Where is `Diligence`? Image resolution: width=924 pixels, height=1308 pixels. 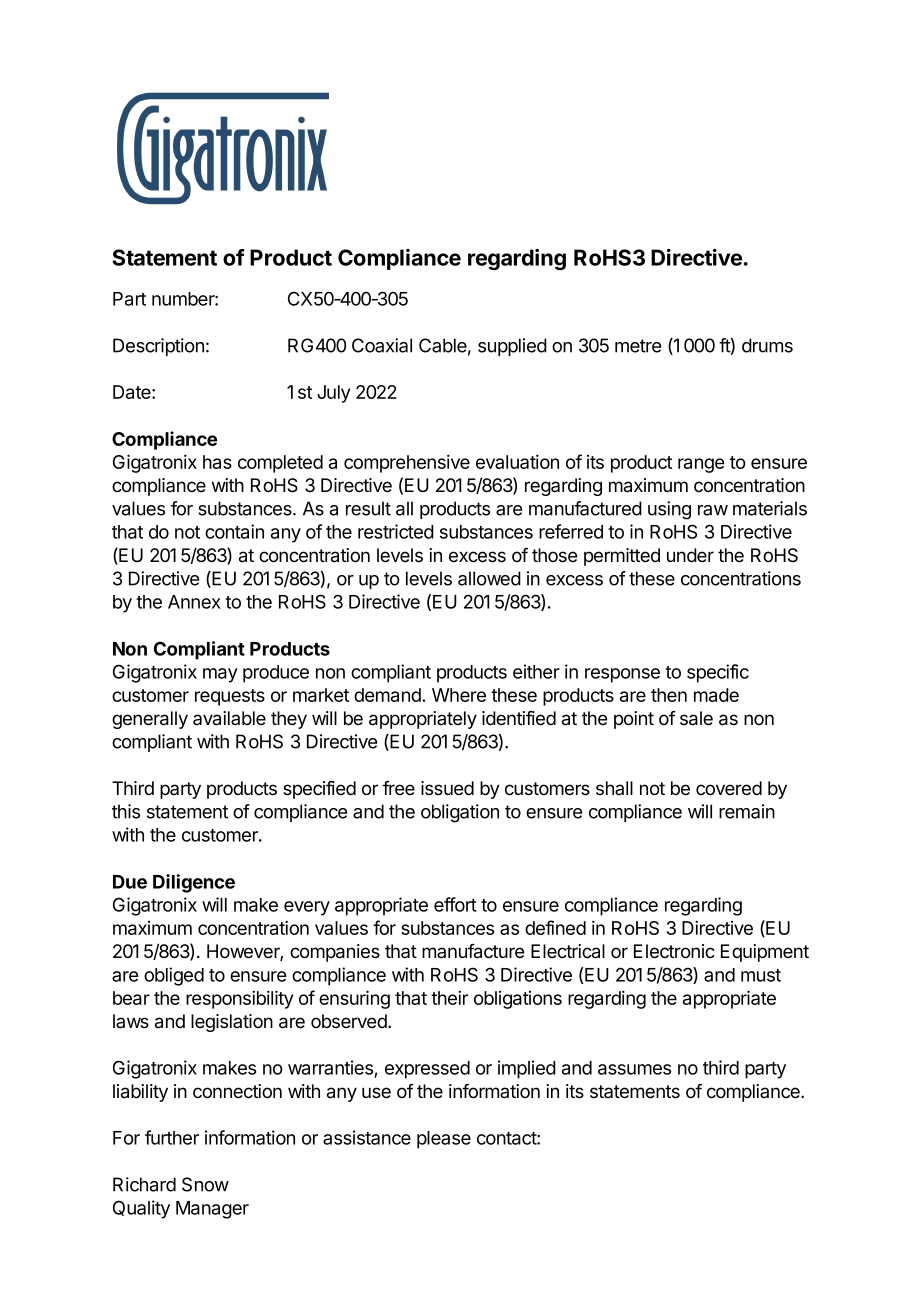 Diligence is located at coordinates (194, 883).
